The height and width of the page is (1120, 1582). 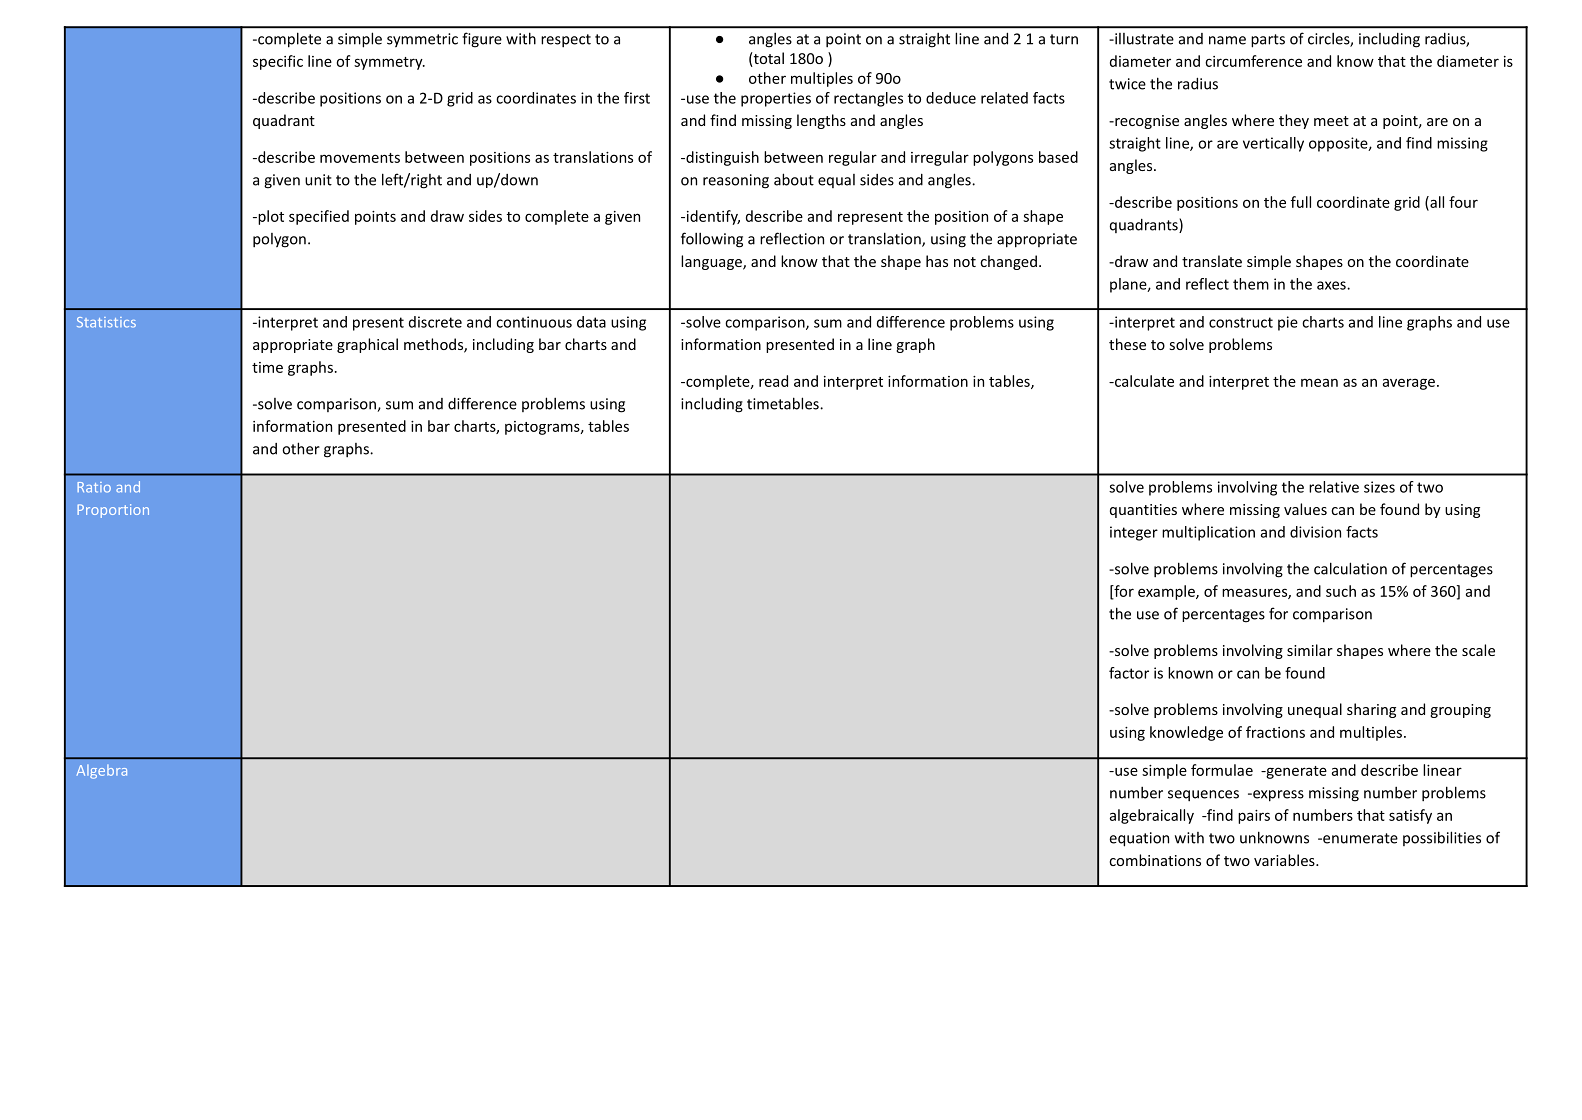 I want to click on read, so click(x=773, y=381).
